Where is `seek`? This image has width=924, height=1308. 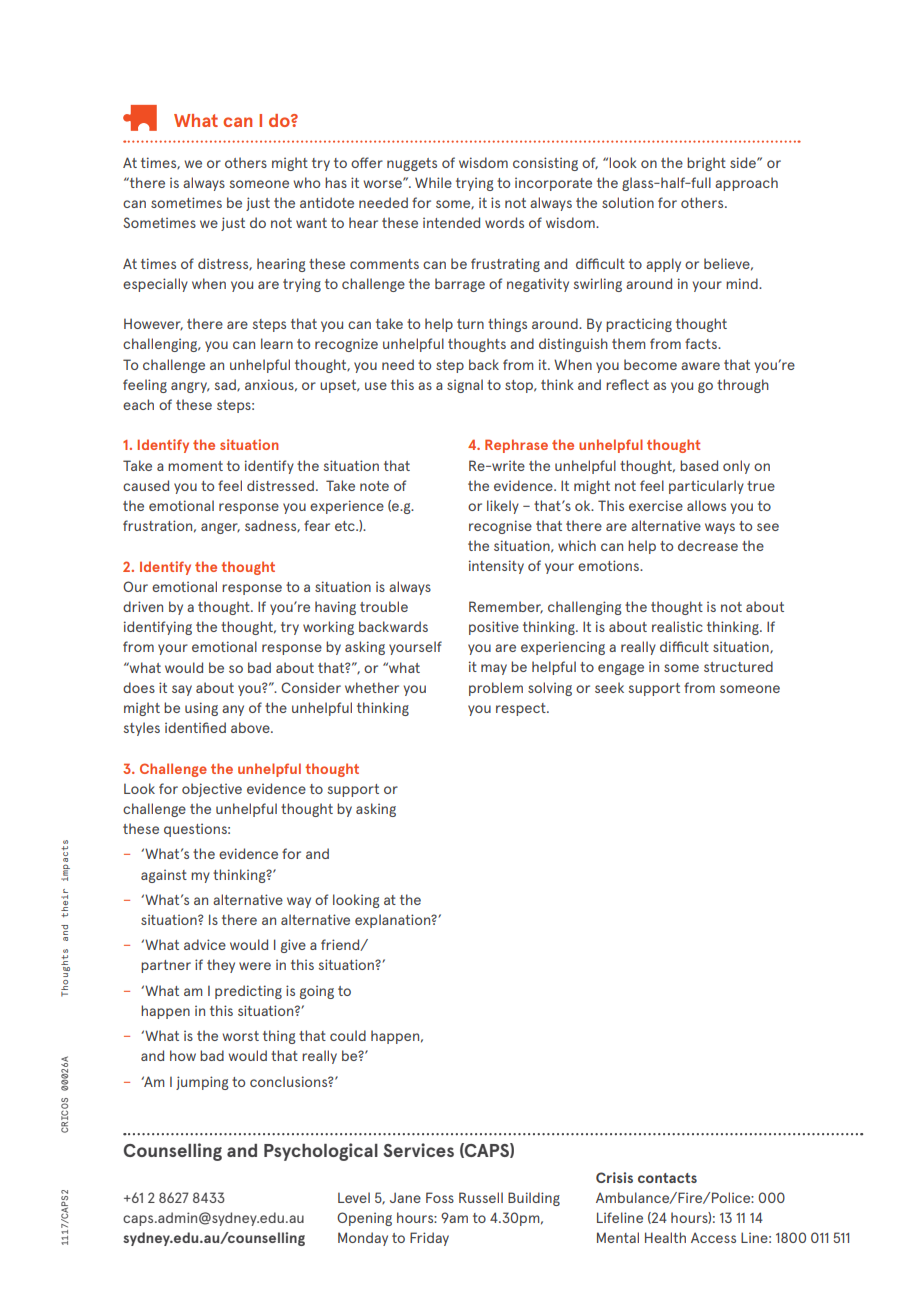 seek is located at coordinates (609, 687).
